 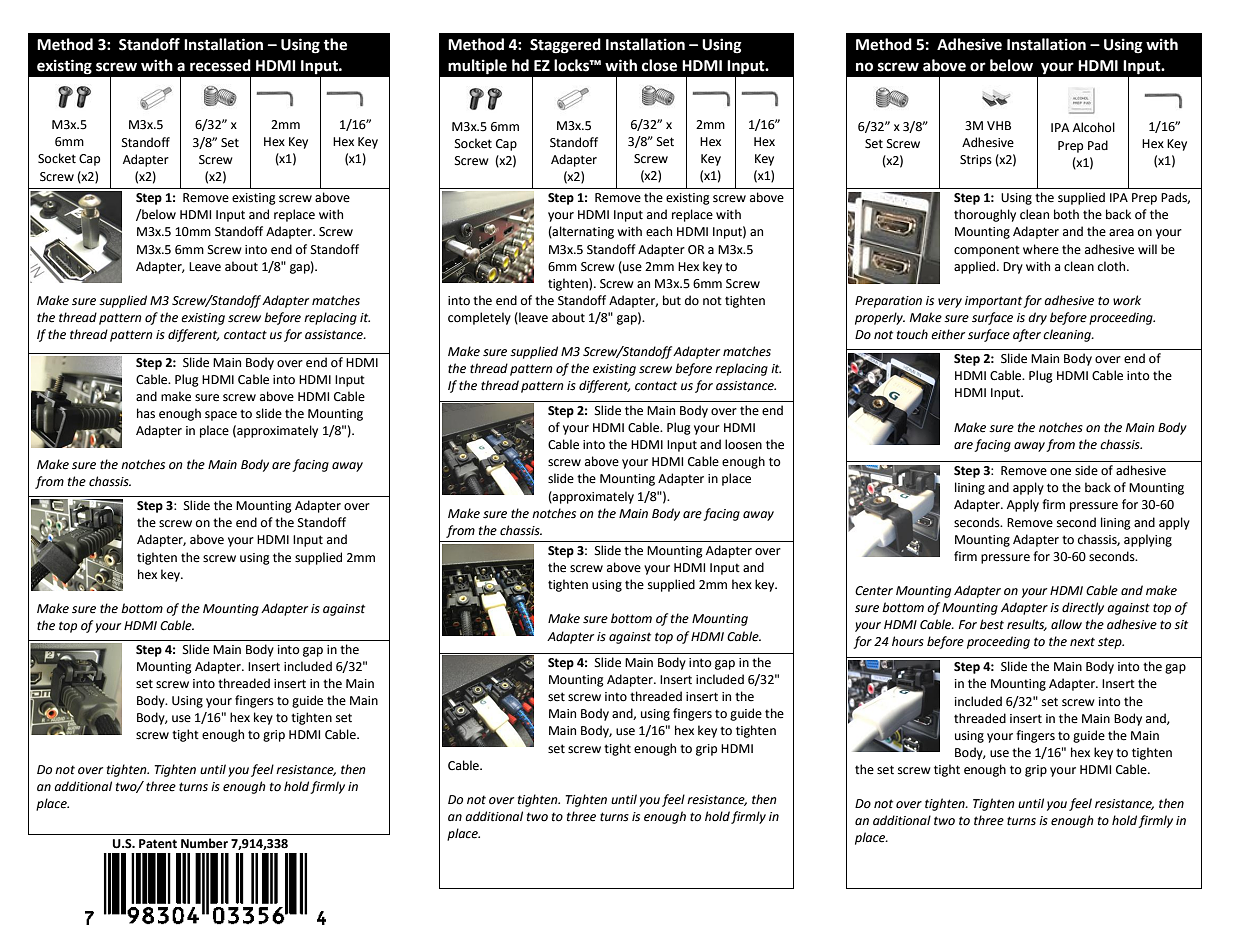 What do you see at coordinates (158, 844) in the image?
I see `Patent` at bounding box center [158, 844].
